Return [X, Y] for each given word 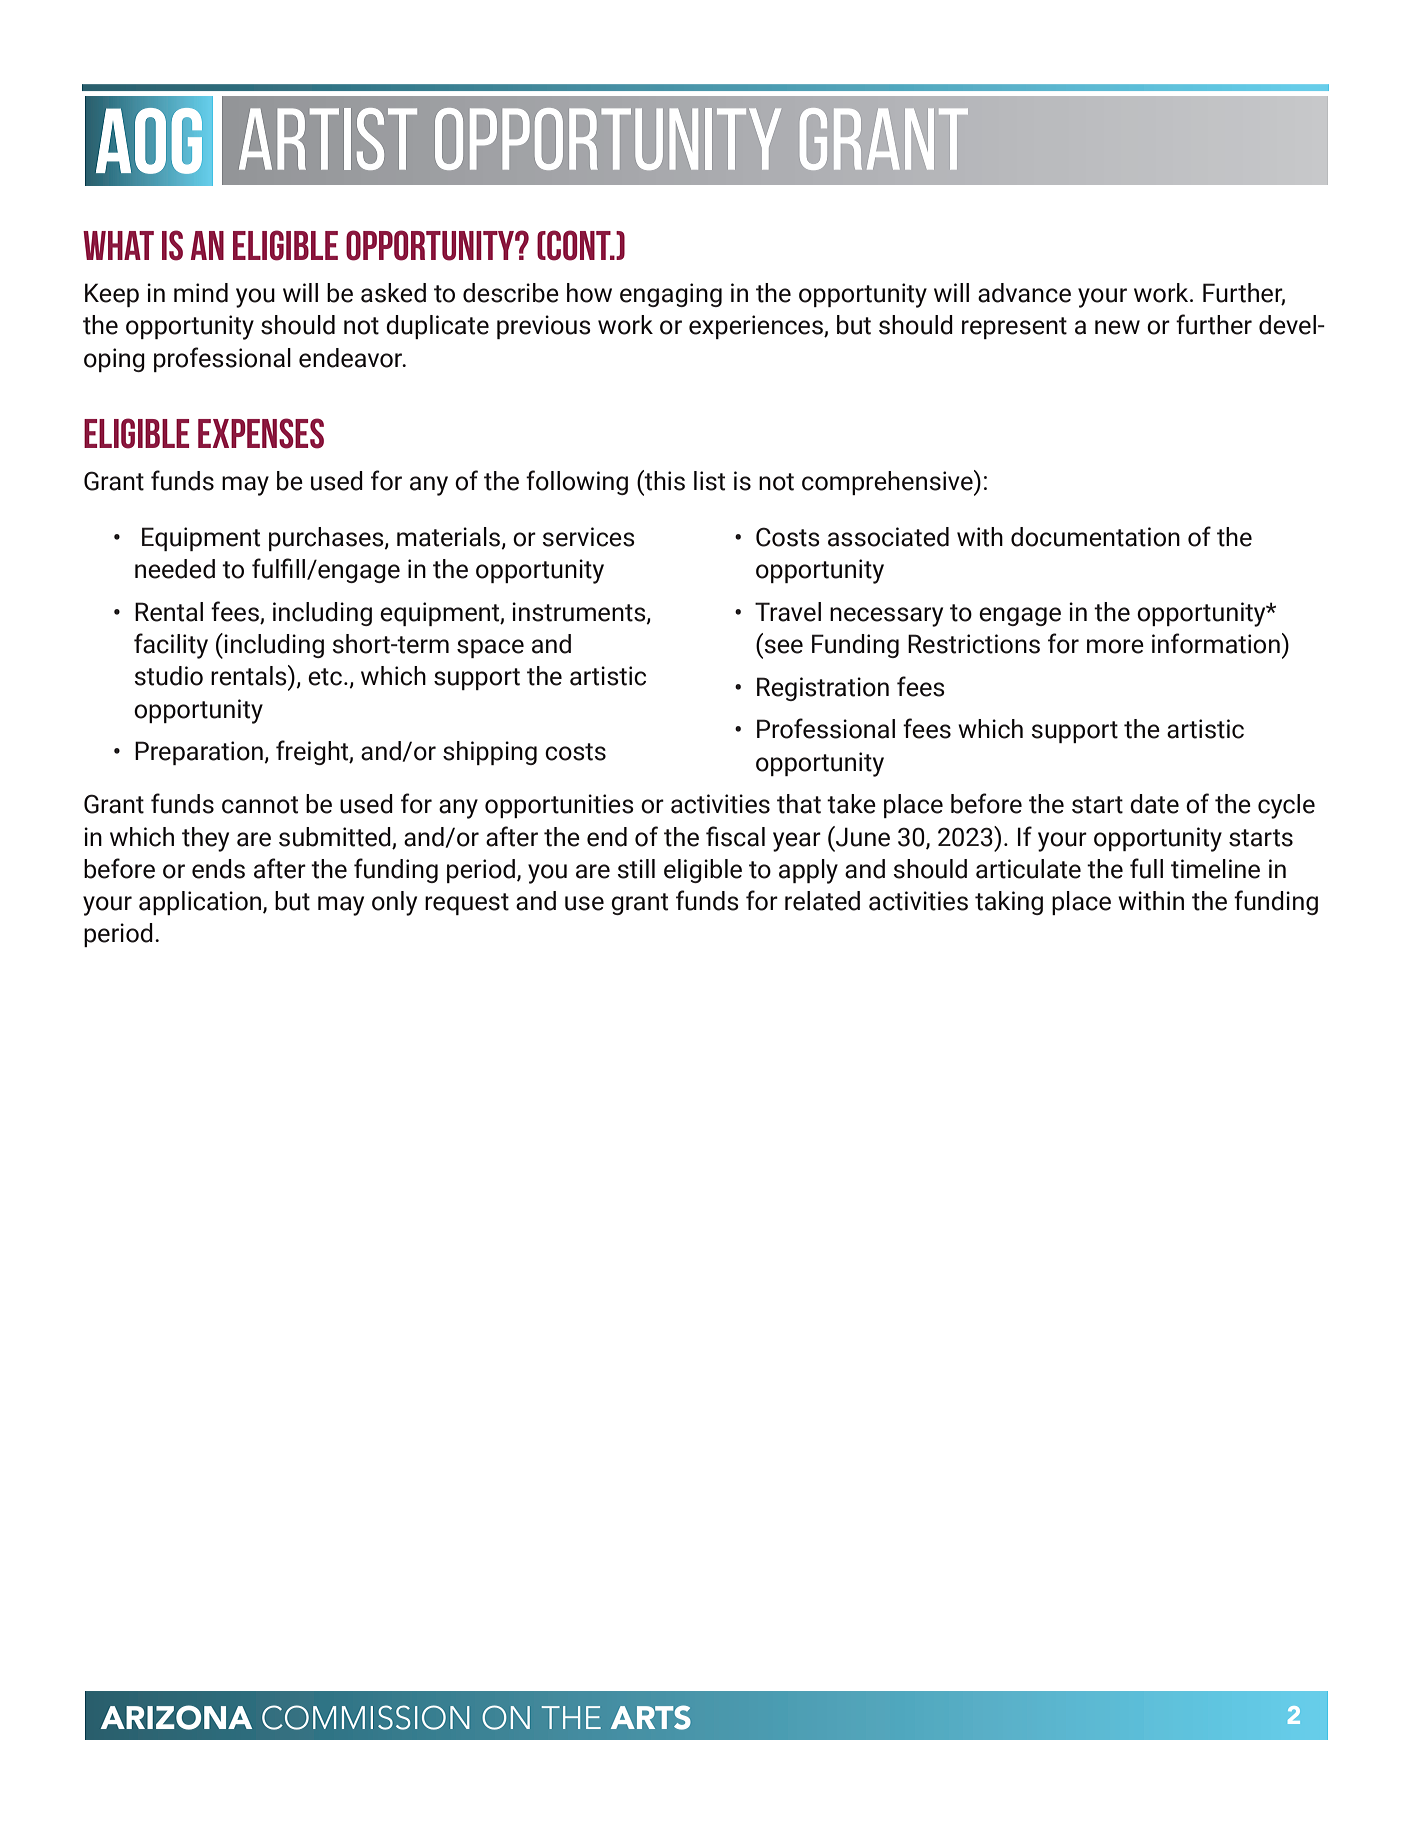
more [1115, 646]
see [783, 646]
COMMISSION [366, 1717]
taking [1009, 903]
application [201, 903]
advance [1024, 293]
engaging [671, 295]
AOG [149, 141]
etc [325, 677]
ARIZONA [176, 1717]
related [822, 901]
